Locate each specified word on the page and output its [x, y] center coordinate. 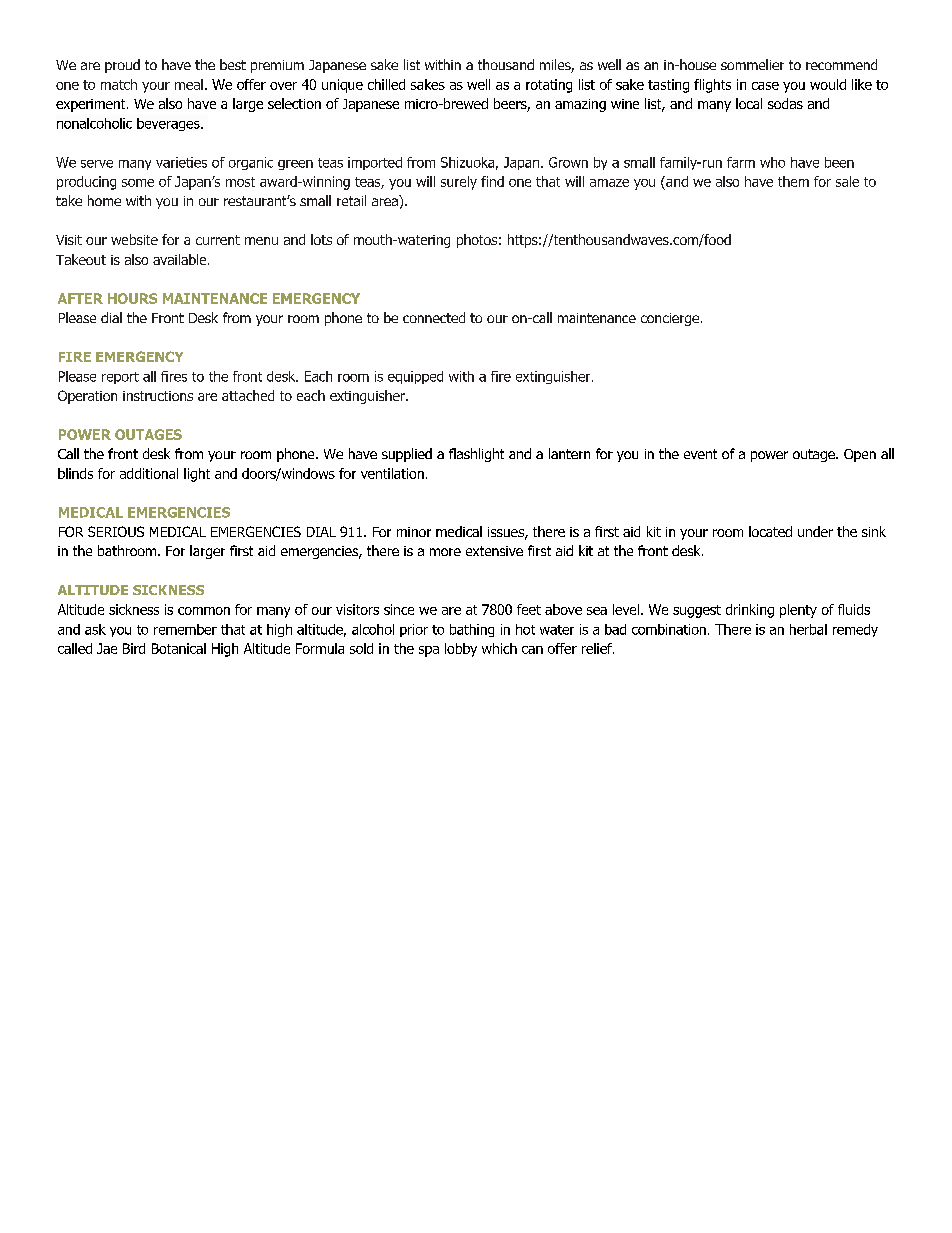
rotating [549, 86]
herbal [808, 629]
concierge [671, 319]
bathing [472, 630]
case [765, 86]
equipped [415, 377]
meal [189, 84]
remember [185, 629]
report [120, 378]
